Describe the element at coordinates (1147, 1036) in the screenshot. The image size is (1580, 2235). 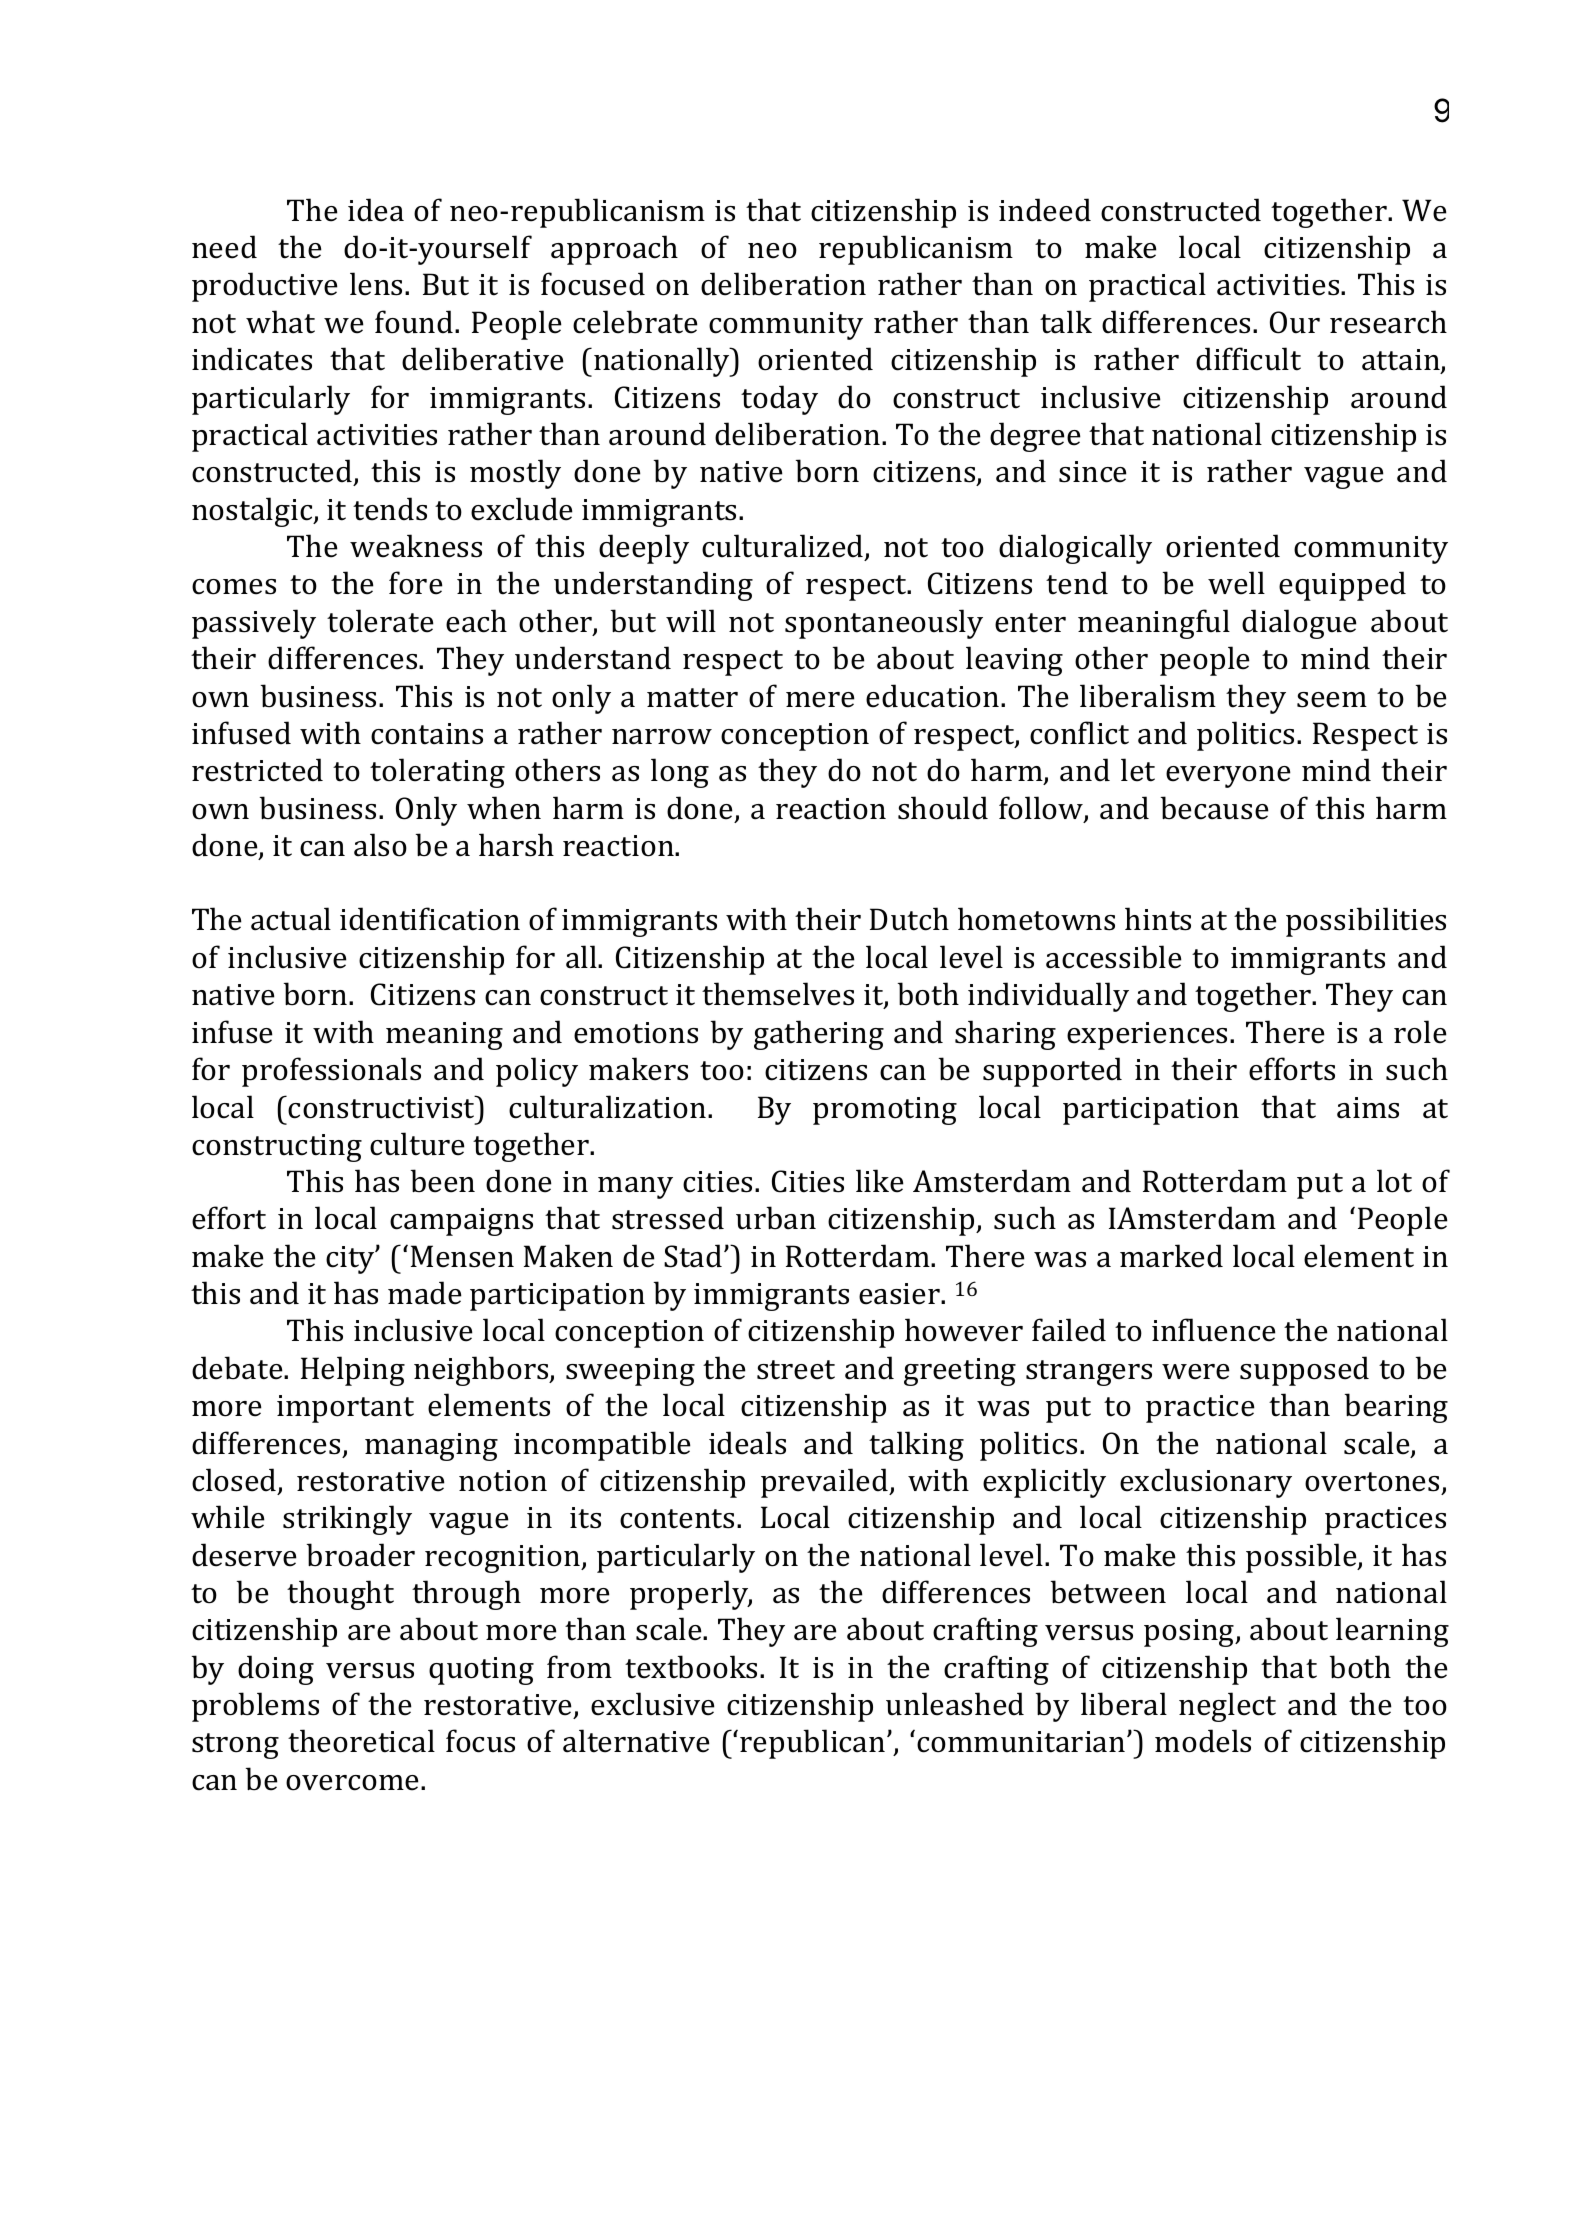
I see `experiences` at that location.
